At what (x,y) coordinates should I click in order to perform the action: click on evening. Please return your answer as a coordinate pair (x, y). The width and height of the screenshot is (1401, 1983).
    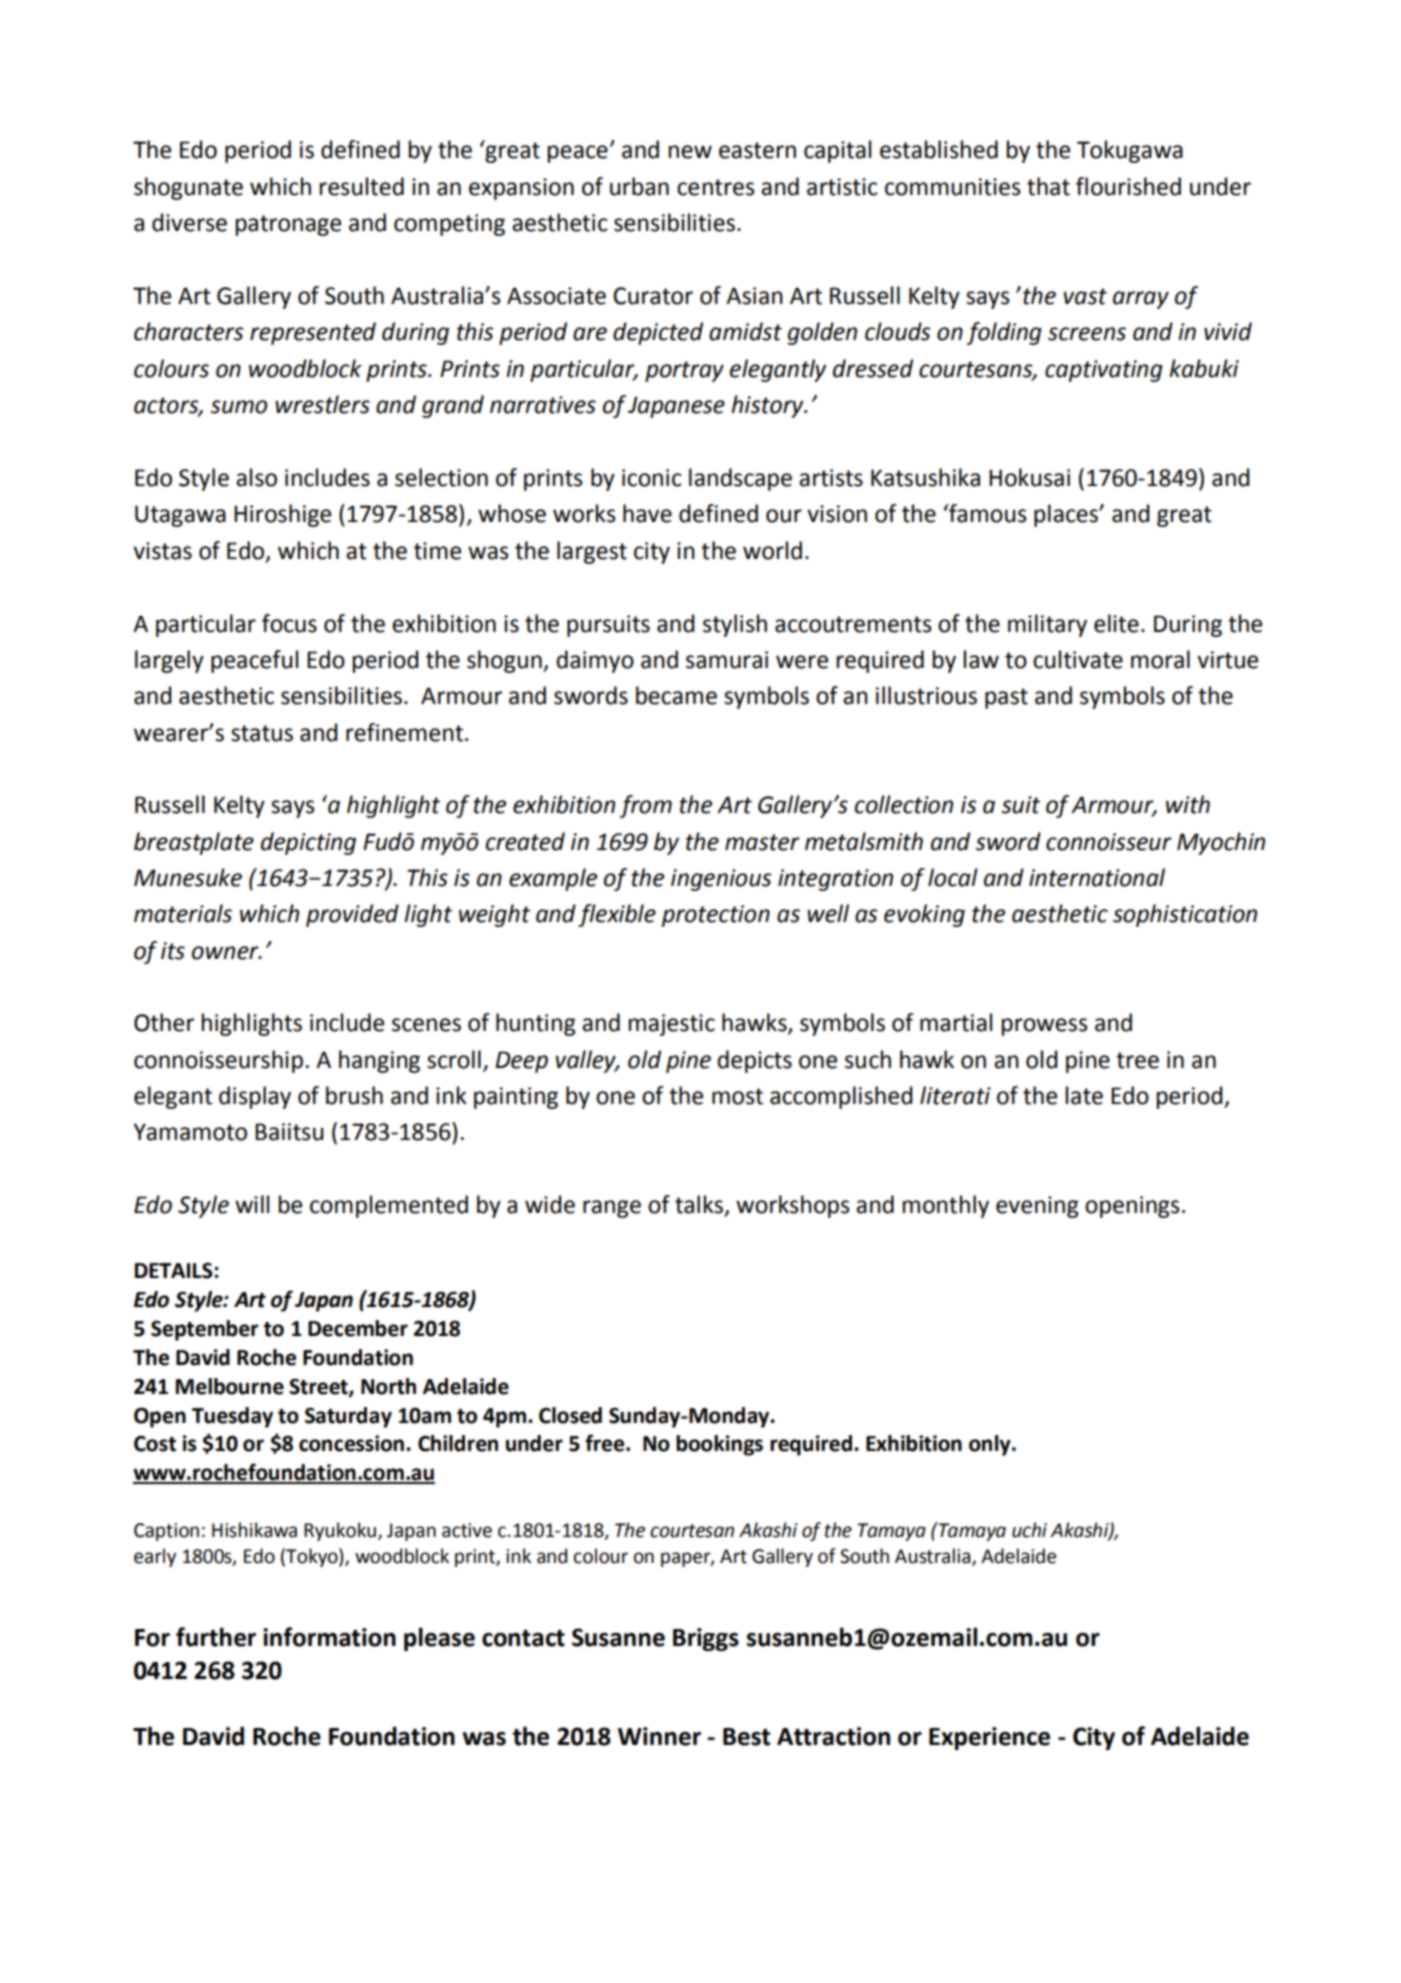
    Looking at the image, I should click on (1037, 1207).
